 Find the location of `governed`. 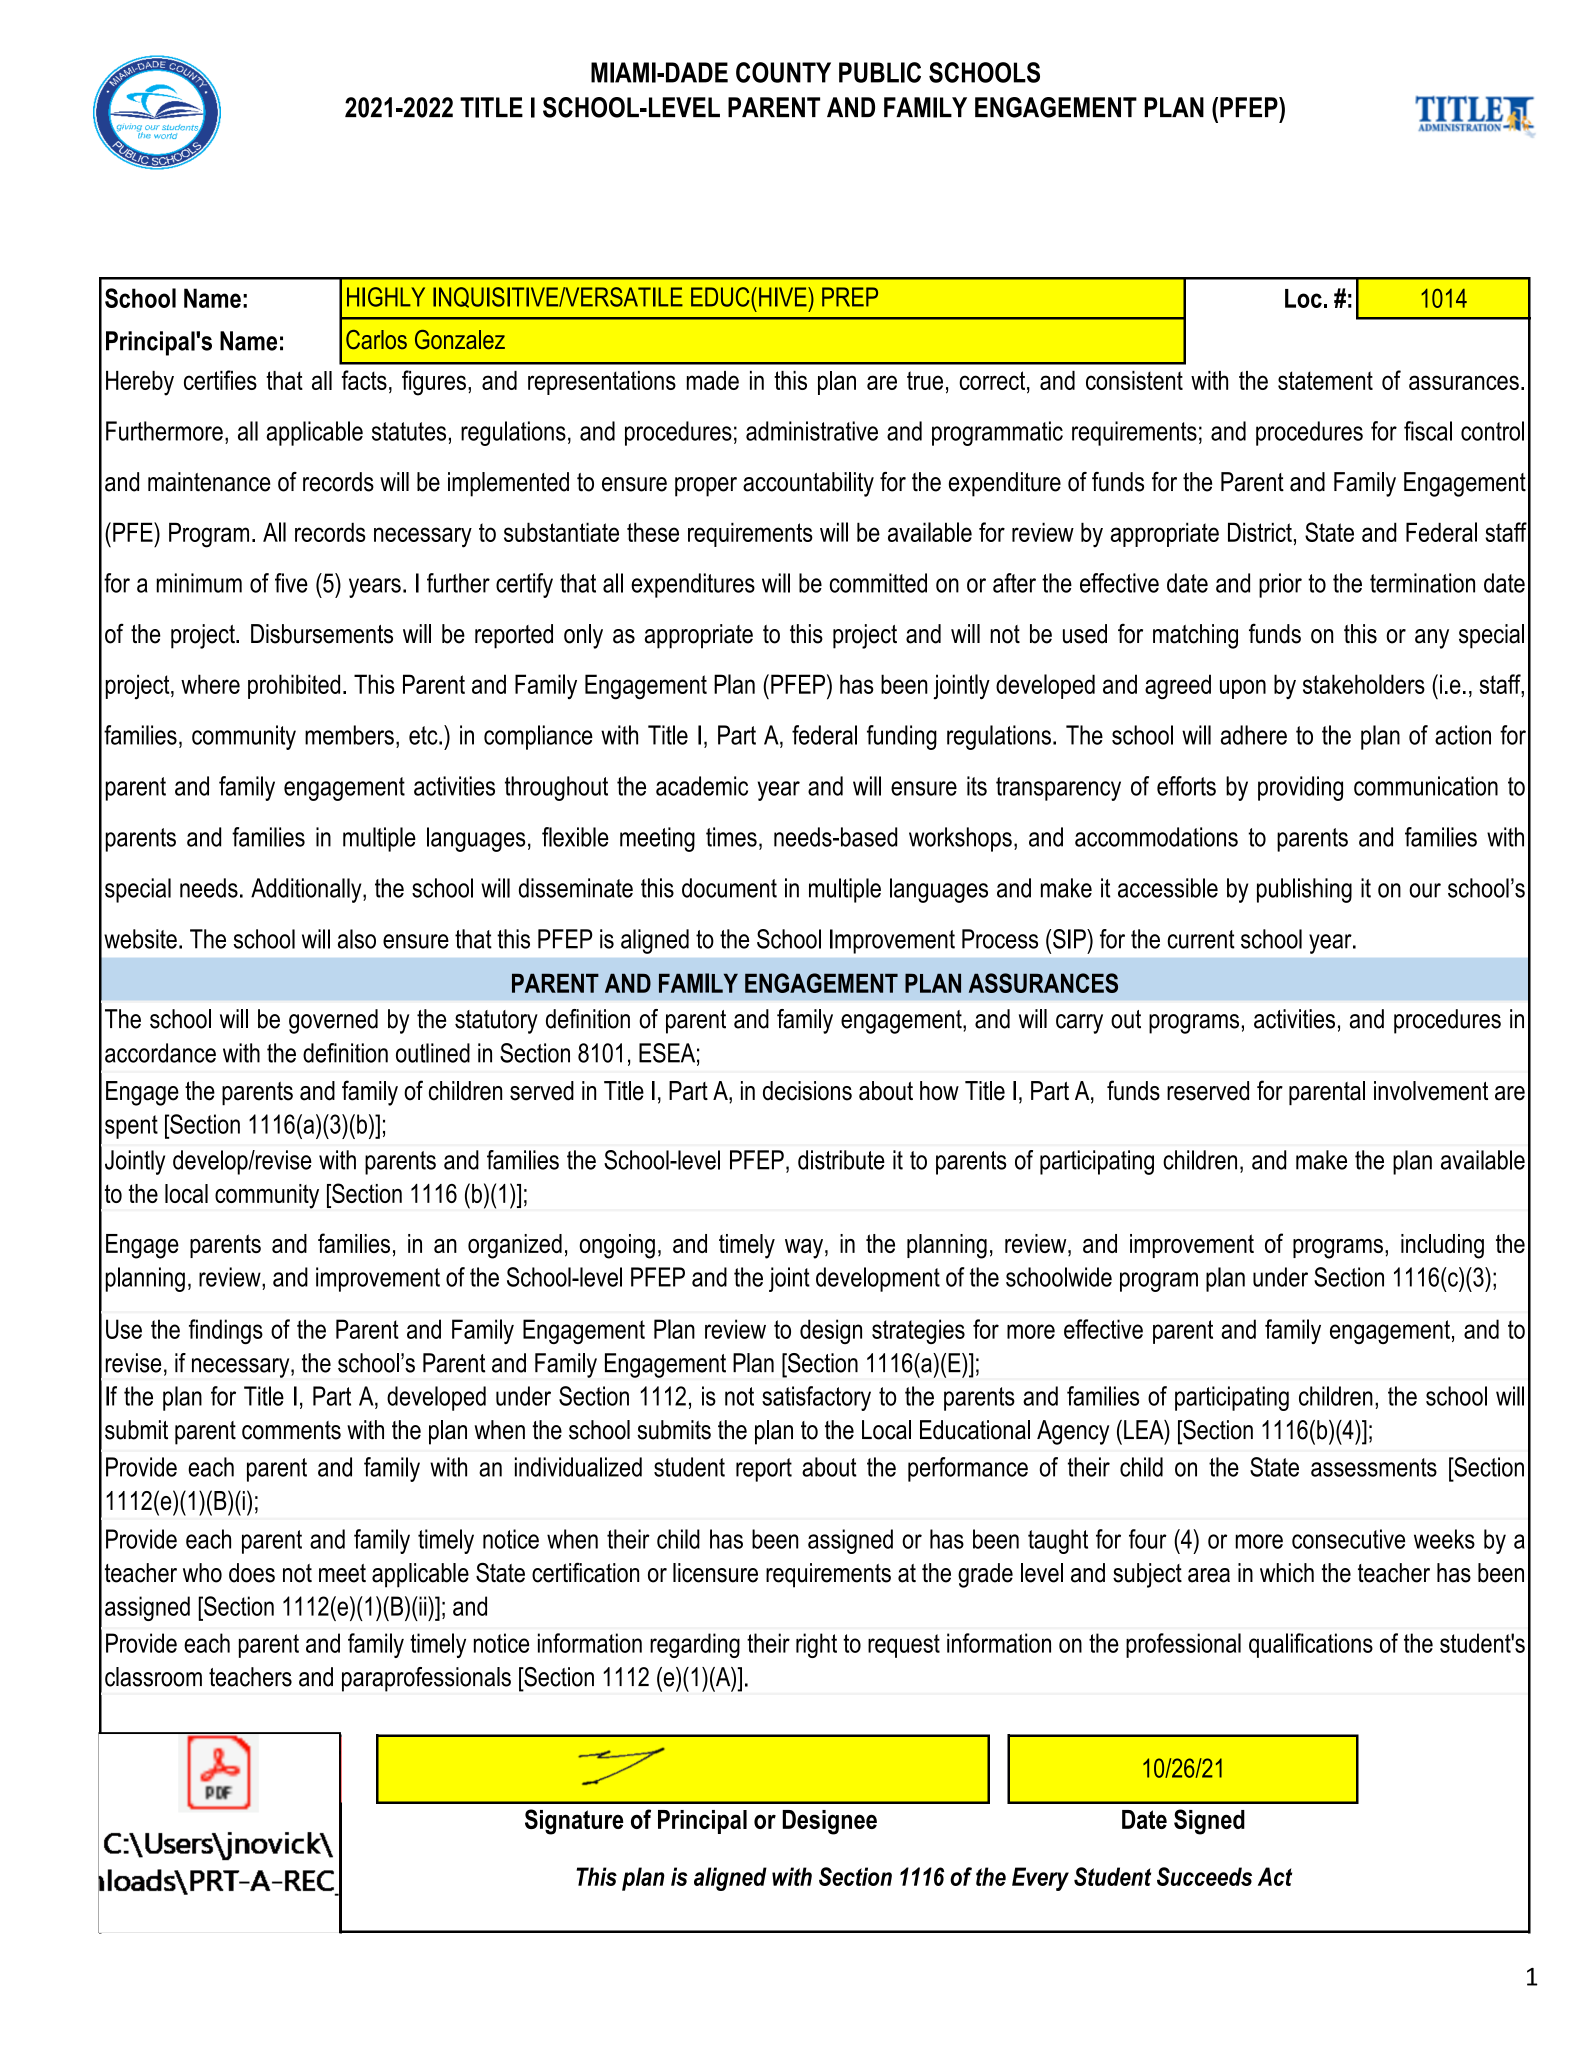

governed is located at coordinates (333, 1021).
